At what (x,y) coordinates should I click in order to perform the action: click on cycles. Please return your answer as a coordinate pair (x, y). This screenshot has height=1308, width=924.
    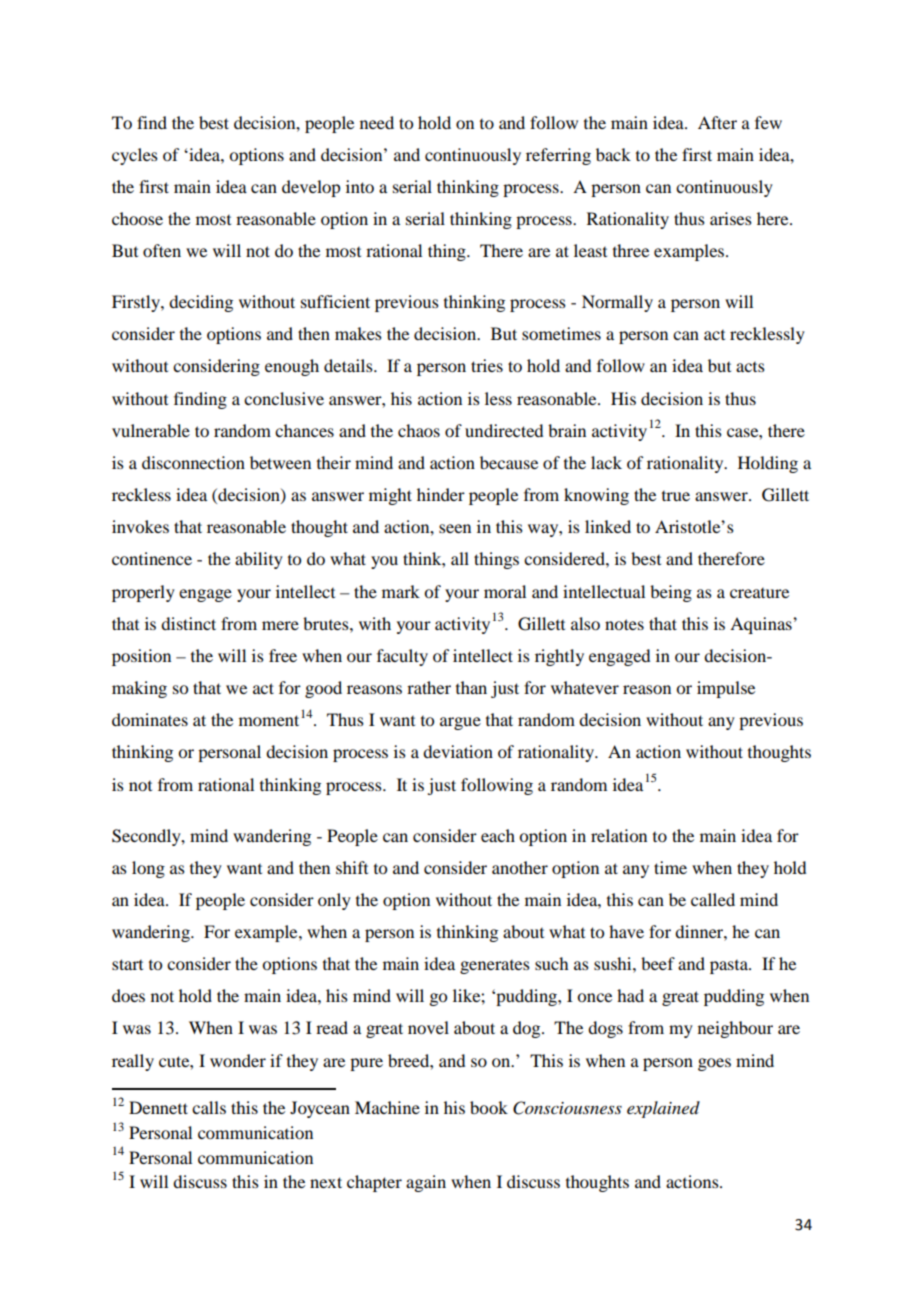
    Looking at the image, I should click on (135, 156).
